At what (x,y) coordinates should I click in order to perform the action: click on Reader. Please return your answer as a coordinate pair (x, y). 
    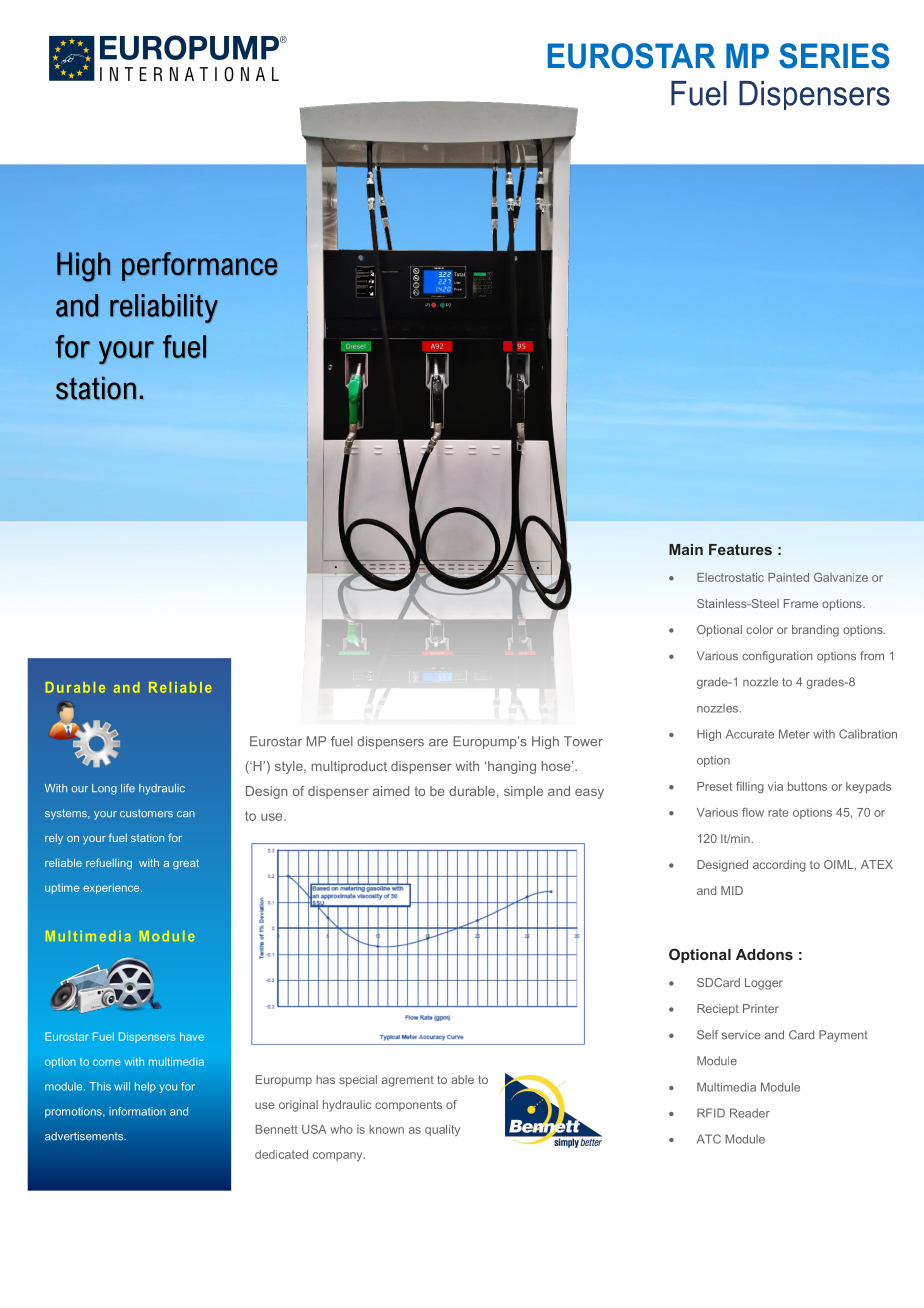
    Looking at the image, I should click on (750, 1113).
